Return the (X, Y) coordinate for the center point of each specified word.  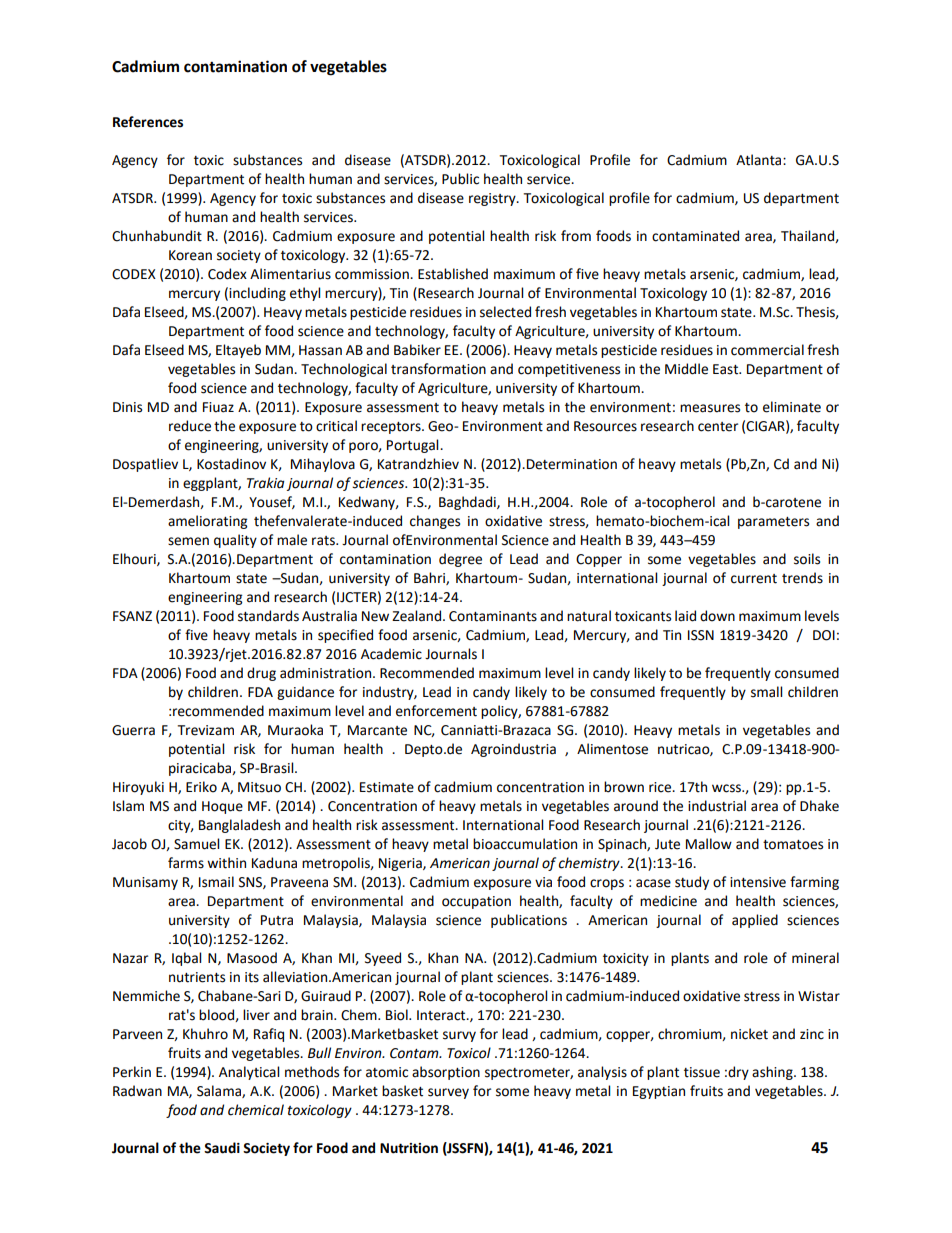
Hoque (222, 807)
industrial (717, 806)
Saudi (222, 1148)
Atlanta (760, 160)
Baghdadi (468, 503)
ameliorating (207, 522)
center (718, 427)
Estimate (387, 787)
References (148, 122)
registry (493, 199)
